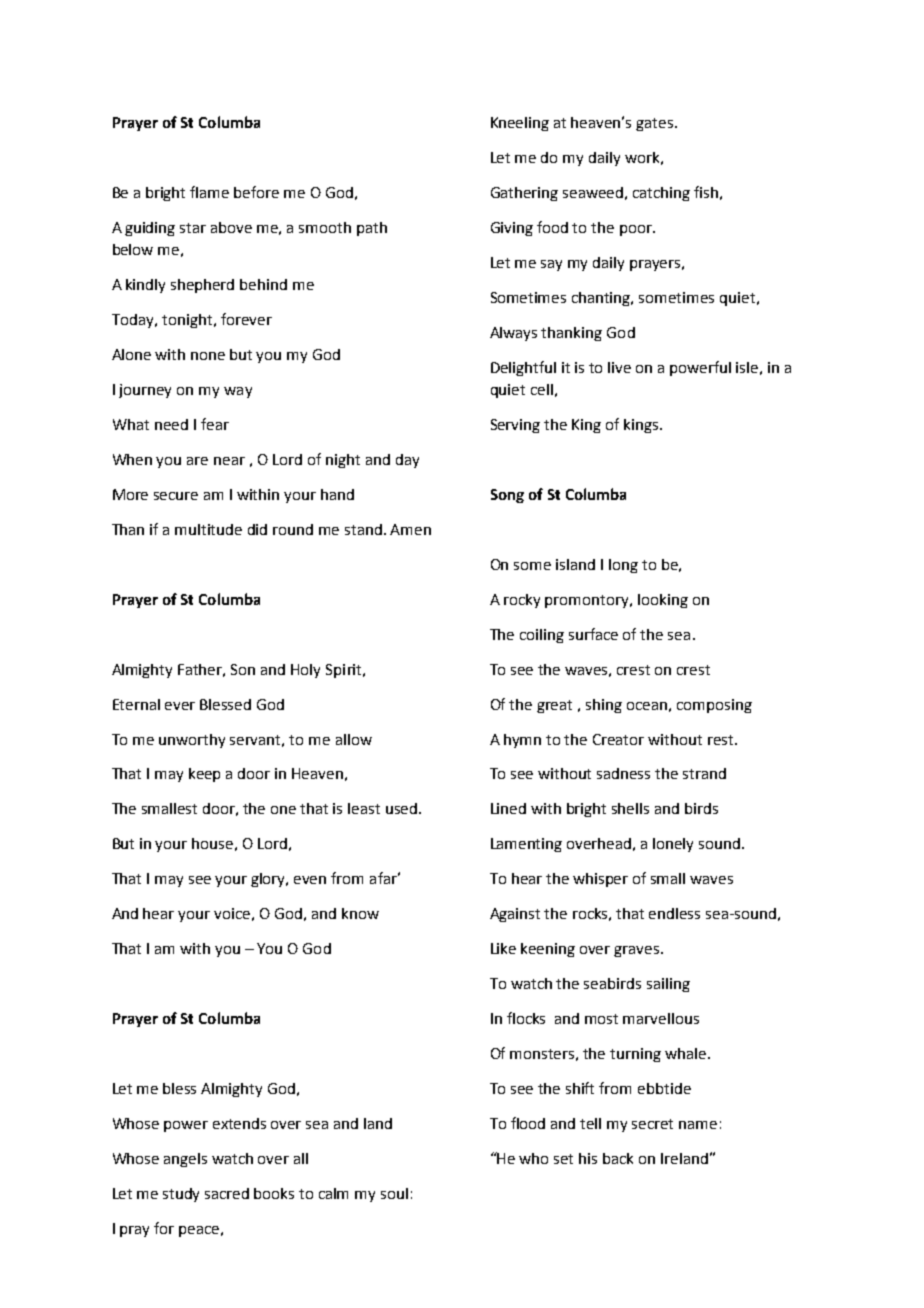 This screenshot has width=924, height=1308. Describe the element at coordinates (372, 229) in the screenshot. I see `path` at that location.
